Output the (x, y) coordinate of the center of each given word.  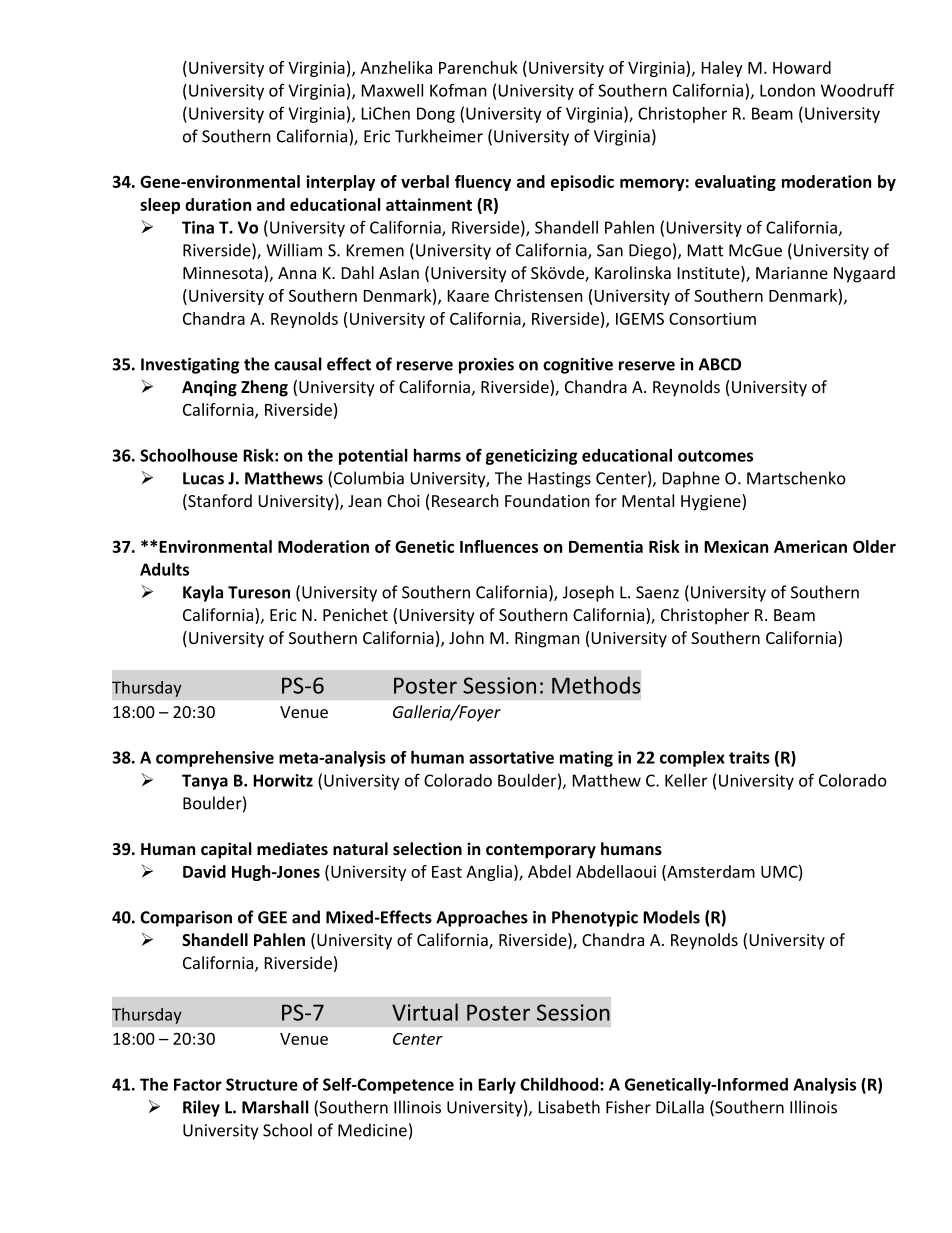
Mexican (736, 546)
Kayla (203, 593)
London (787, 90)
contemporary (541, 851)
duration (218, 204)
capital (226, 850)
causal (298, 364)
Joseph (588, 593)
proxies (486, 366)
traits (749, 757)
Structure (262, 1084)
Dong (436, 115)
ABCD (720, 364)
